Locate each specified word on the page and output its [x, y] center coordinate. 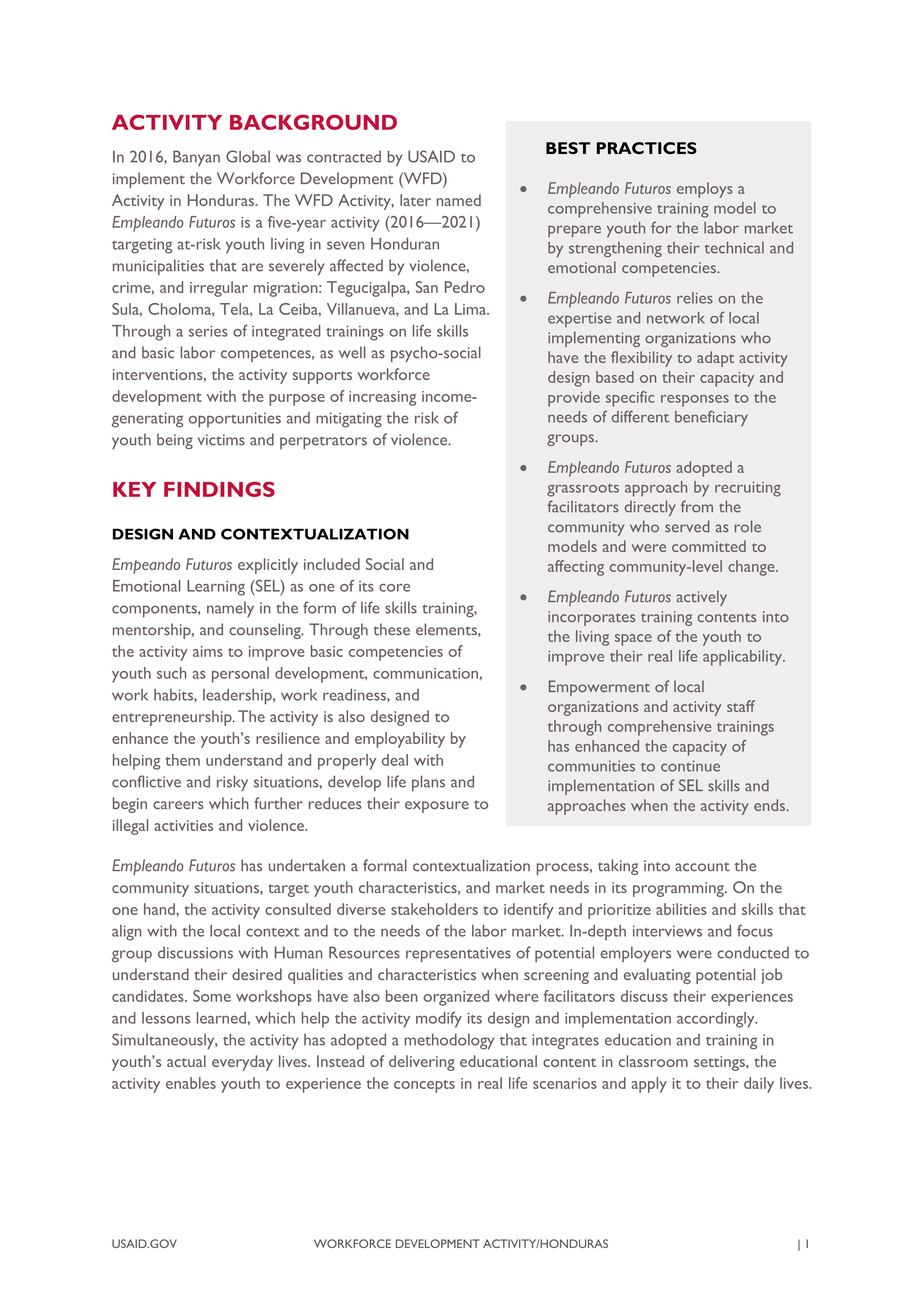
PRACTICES [647, 148]
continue [690, 766]
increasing [382, 398]
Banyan [196, 158]
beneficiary [711, 418]
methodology [449, 1041]
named [459, 200]
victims [221, 440]
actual [186, 1061]
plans [428, 783]
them [183, 760]
